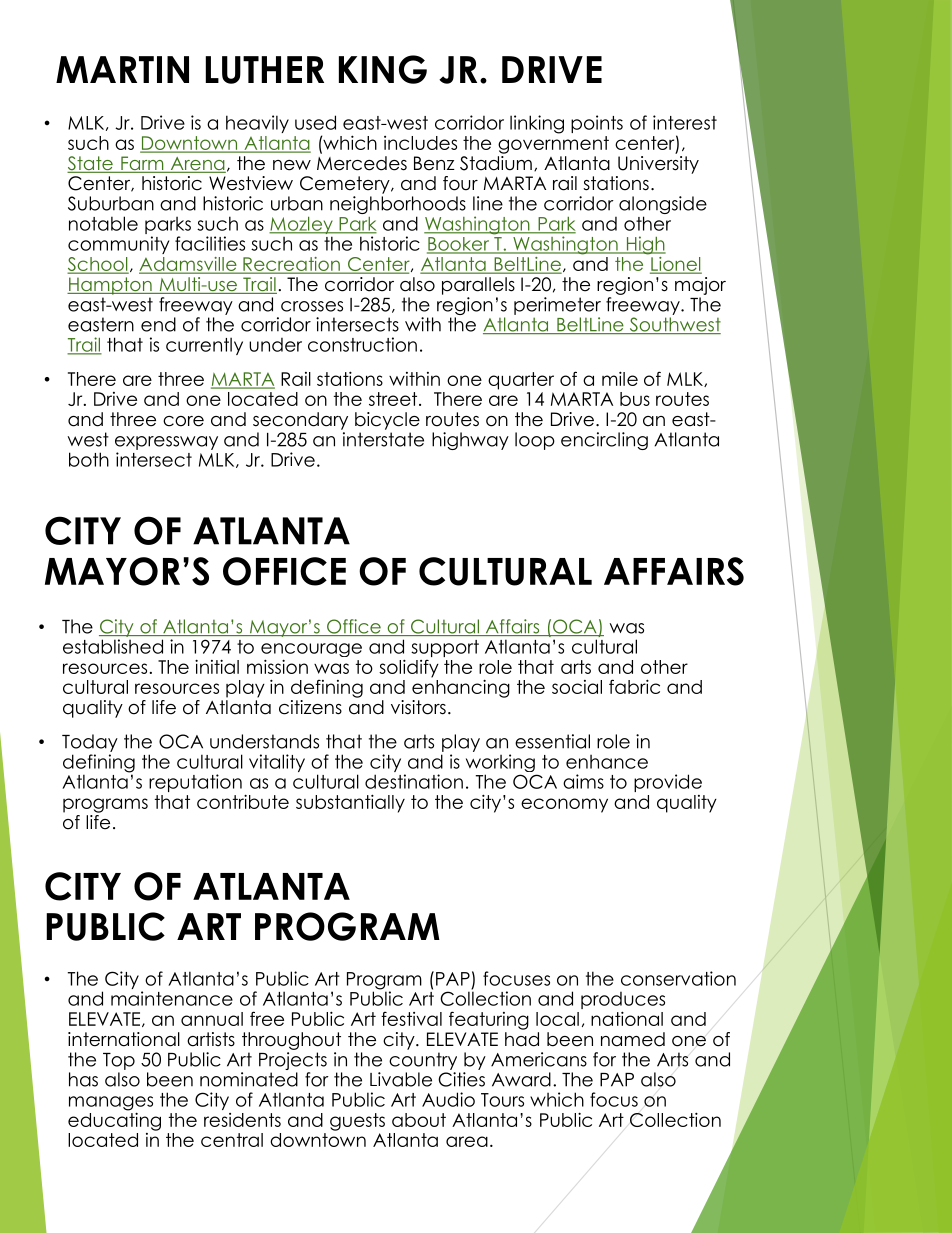  Describe the element at coordinates (633, 1039) in the screenshot. I see `named` at that location.
